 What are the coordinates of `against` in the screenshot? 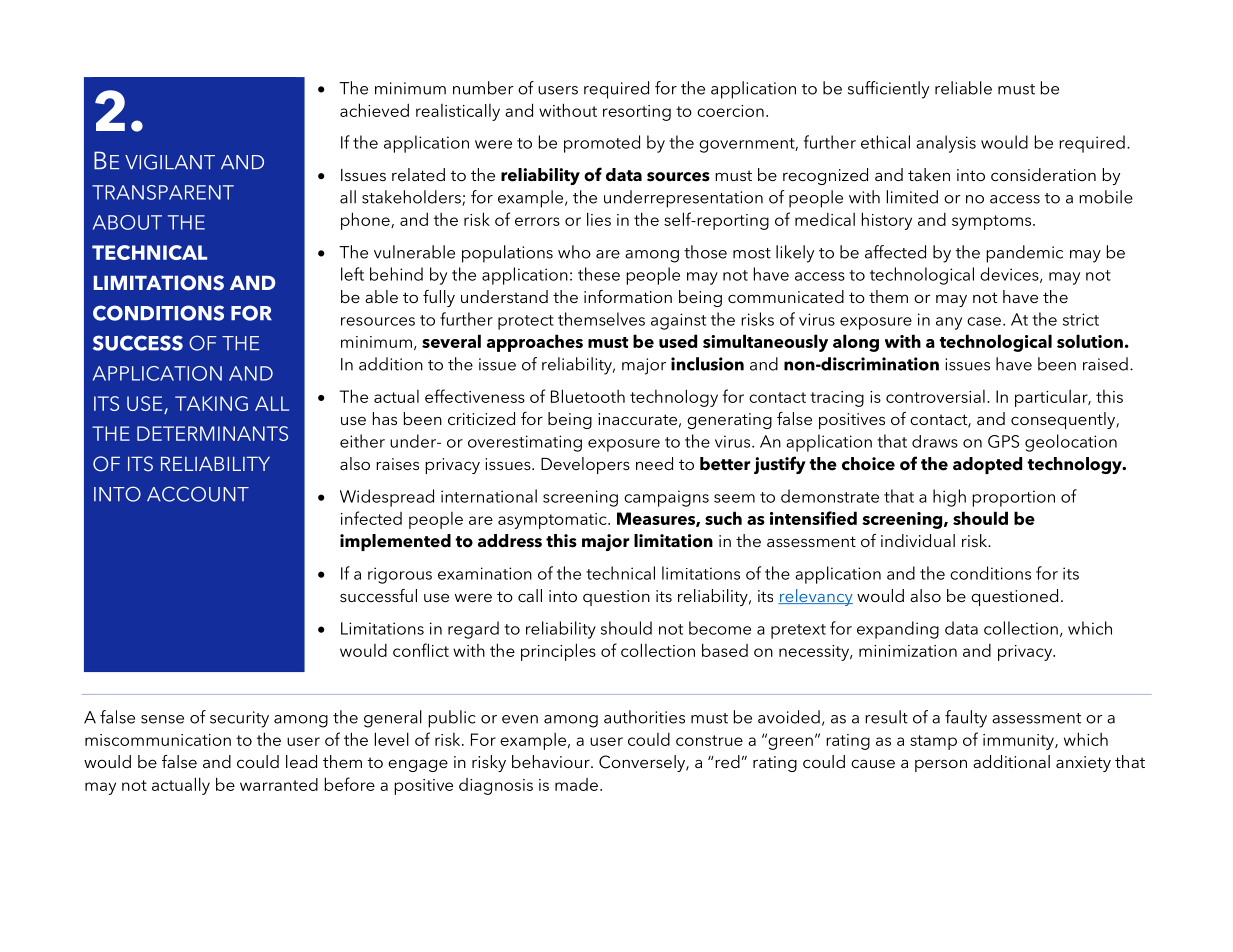 It's located at (678, 321).
